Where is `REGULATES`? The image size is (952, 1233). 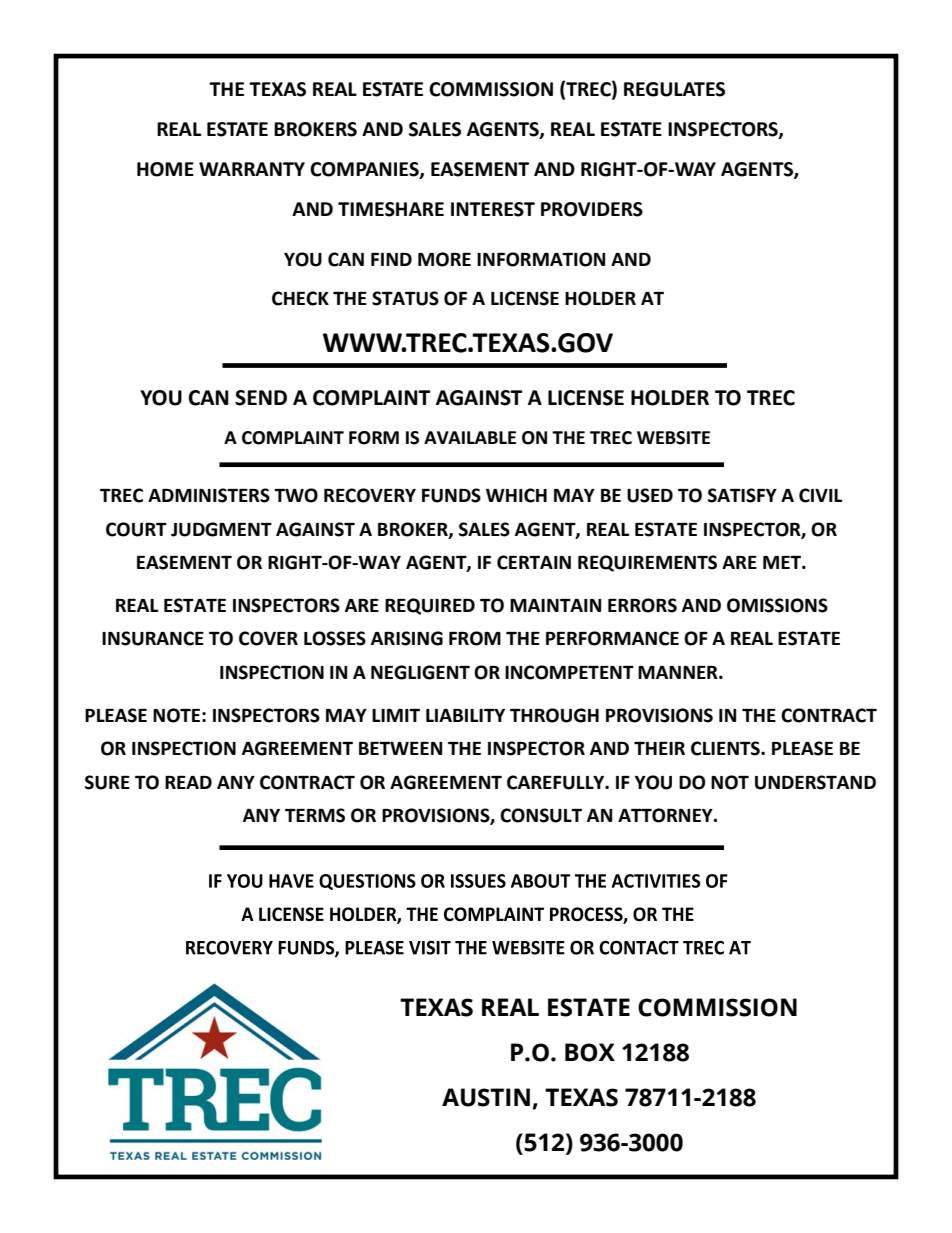
REGULATES is located at coordinates (674, 89).
